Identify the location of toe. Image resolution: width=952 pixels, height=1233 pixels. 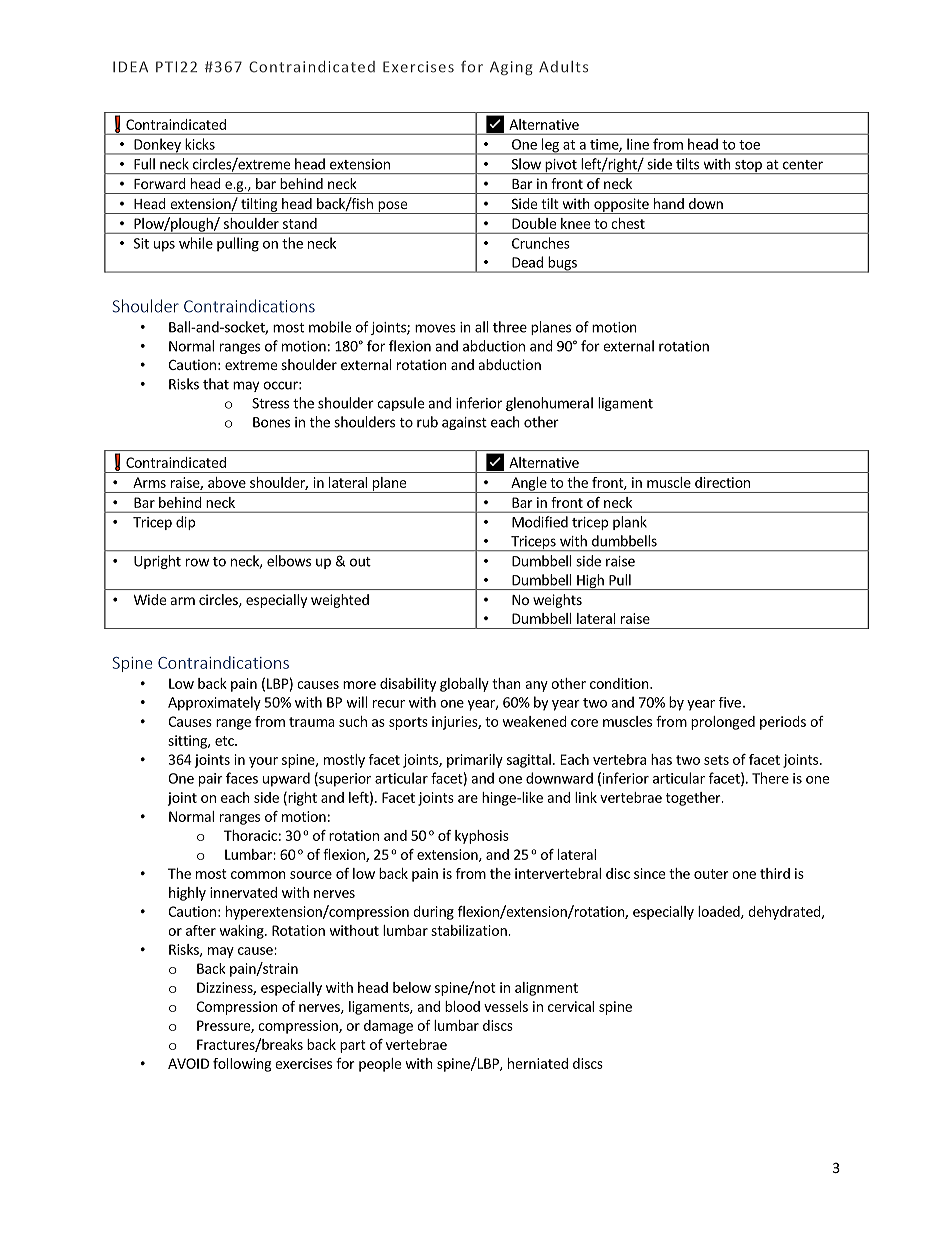
(749, 145).
